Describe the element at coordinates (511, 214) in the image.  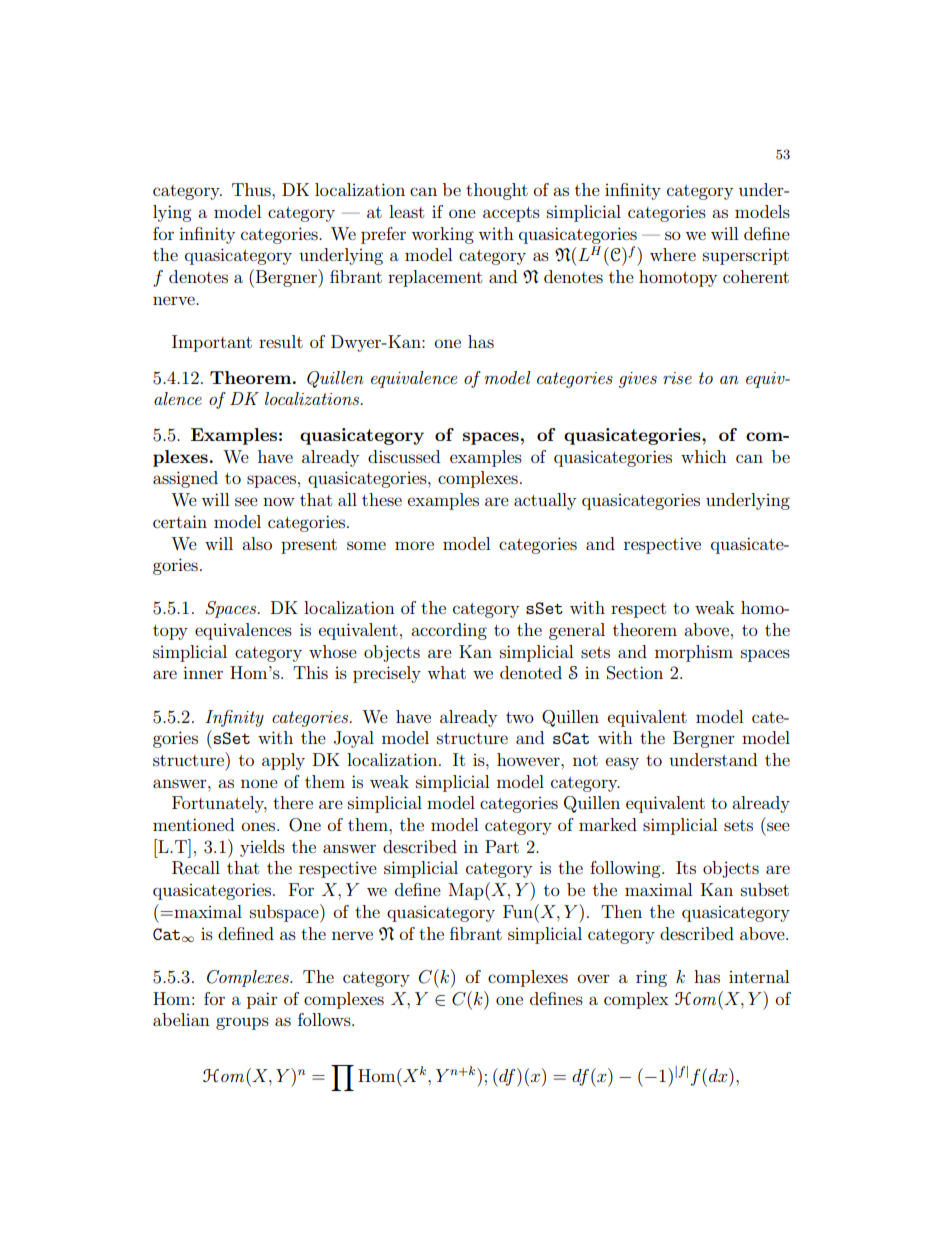
I see `accepts` at that location.
